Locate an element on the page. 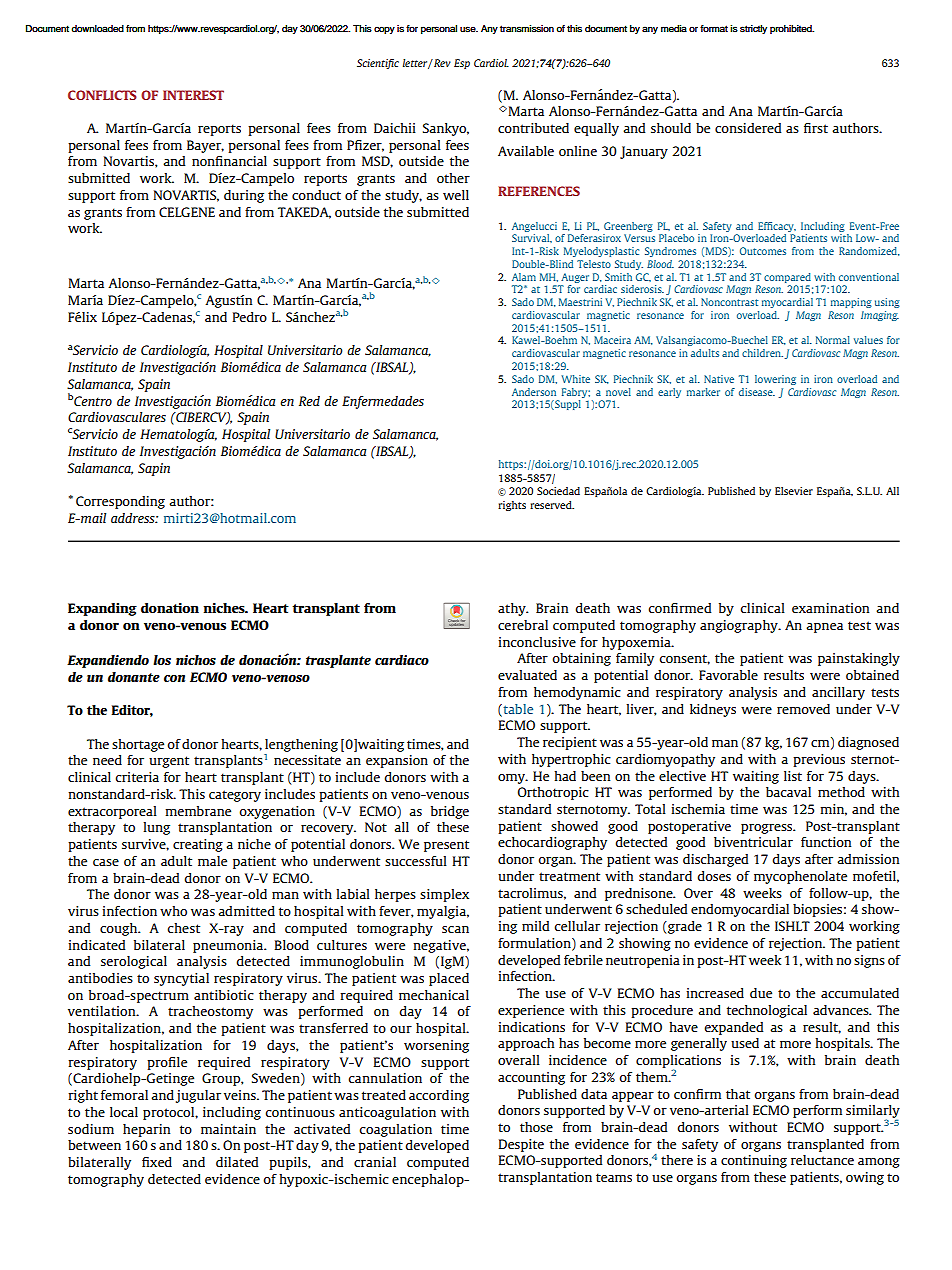  heparin is located at coordinates (146, 1130).
